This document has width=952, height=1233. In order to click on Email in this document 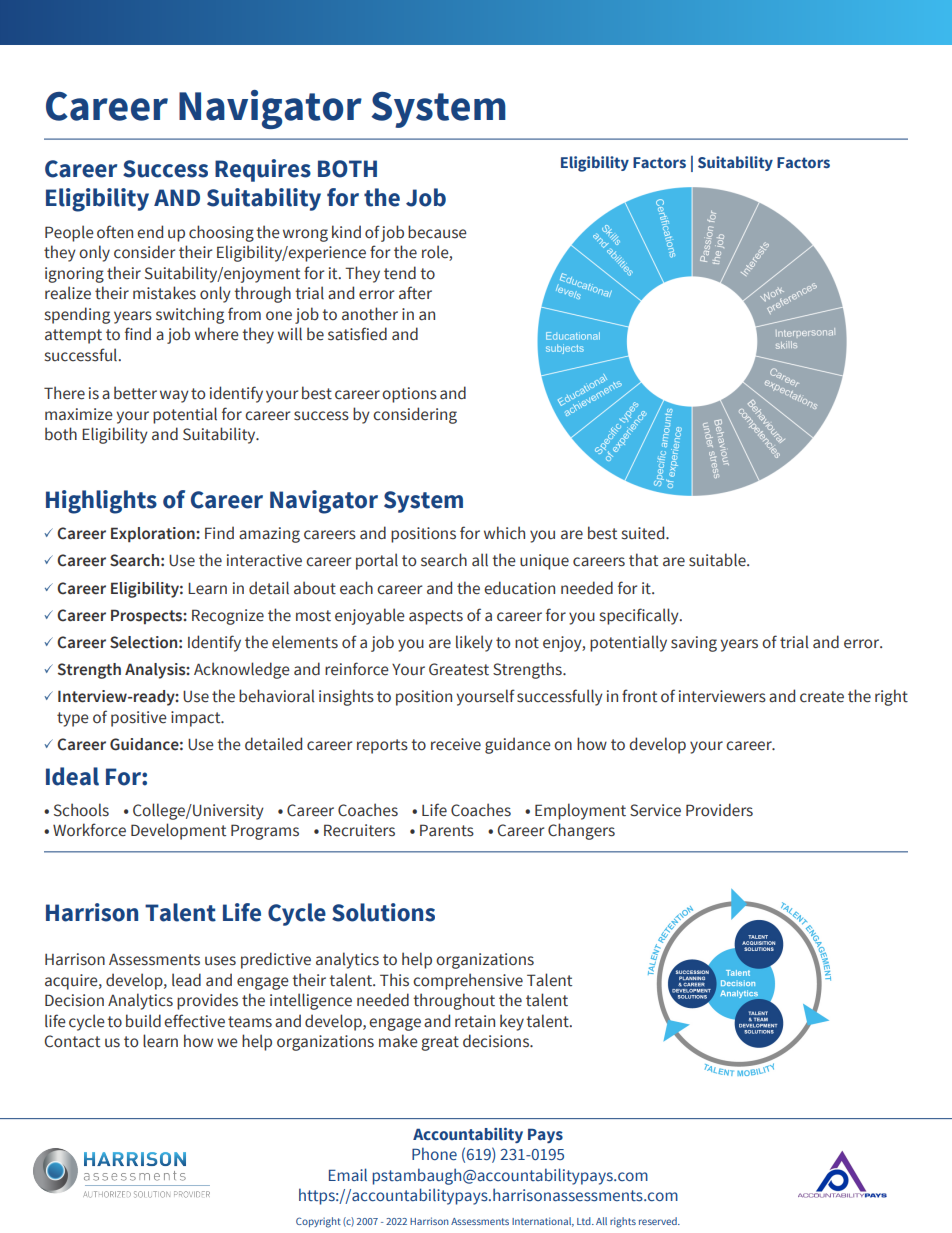, I will do `click(348, 1174)`.
